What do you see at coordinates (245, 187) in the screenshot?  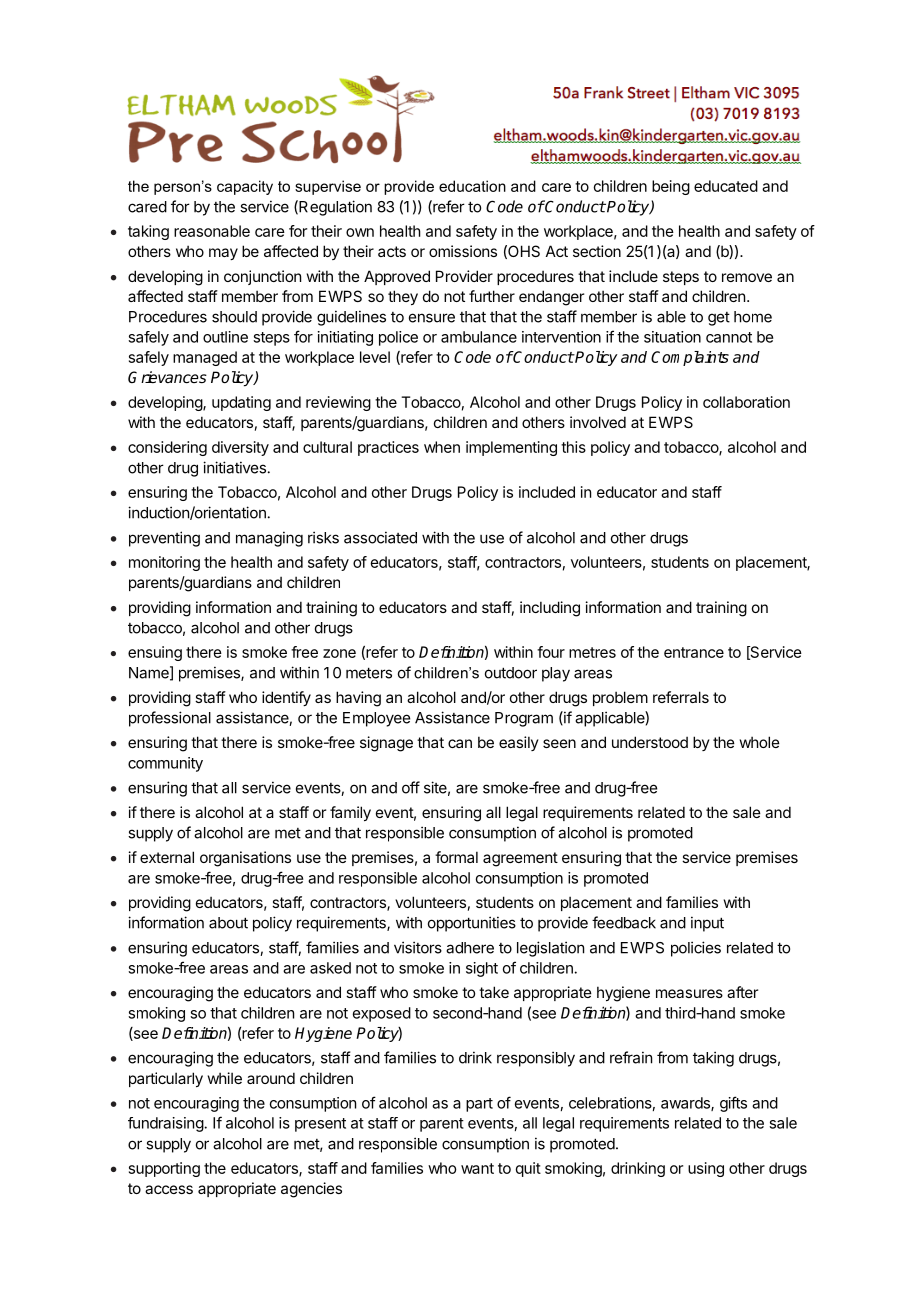 I see `capacity` at bounding box center [245, 187].
